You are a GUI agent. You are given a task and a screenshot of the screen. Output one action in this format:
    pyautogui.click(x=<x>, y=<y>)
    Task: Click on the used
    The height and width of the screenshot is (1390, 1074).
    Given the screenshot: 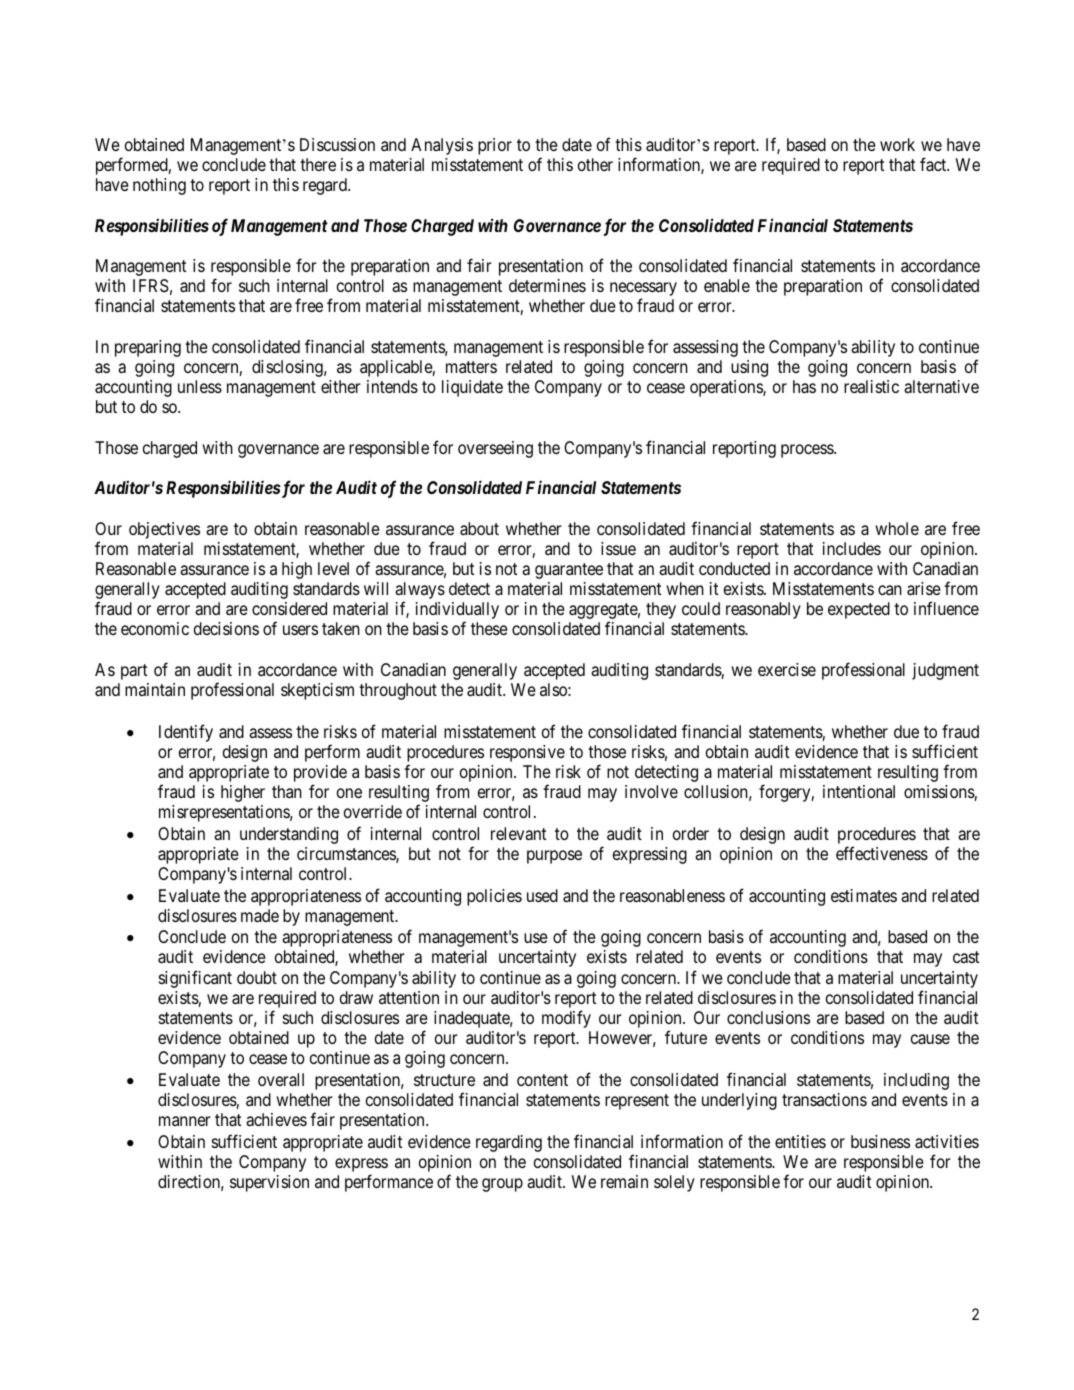 What is the action you would take?
    pyautogui.click(x=542, y=895)
